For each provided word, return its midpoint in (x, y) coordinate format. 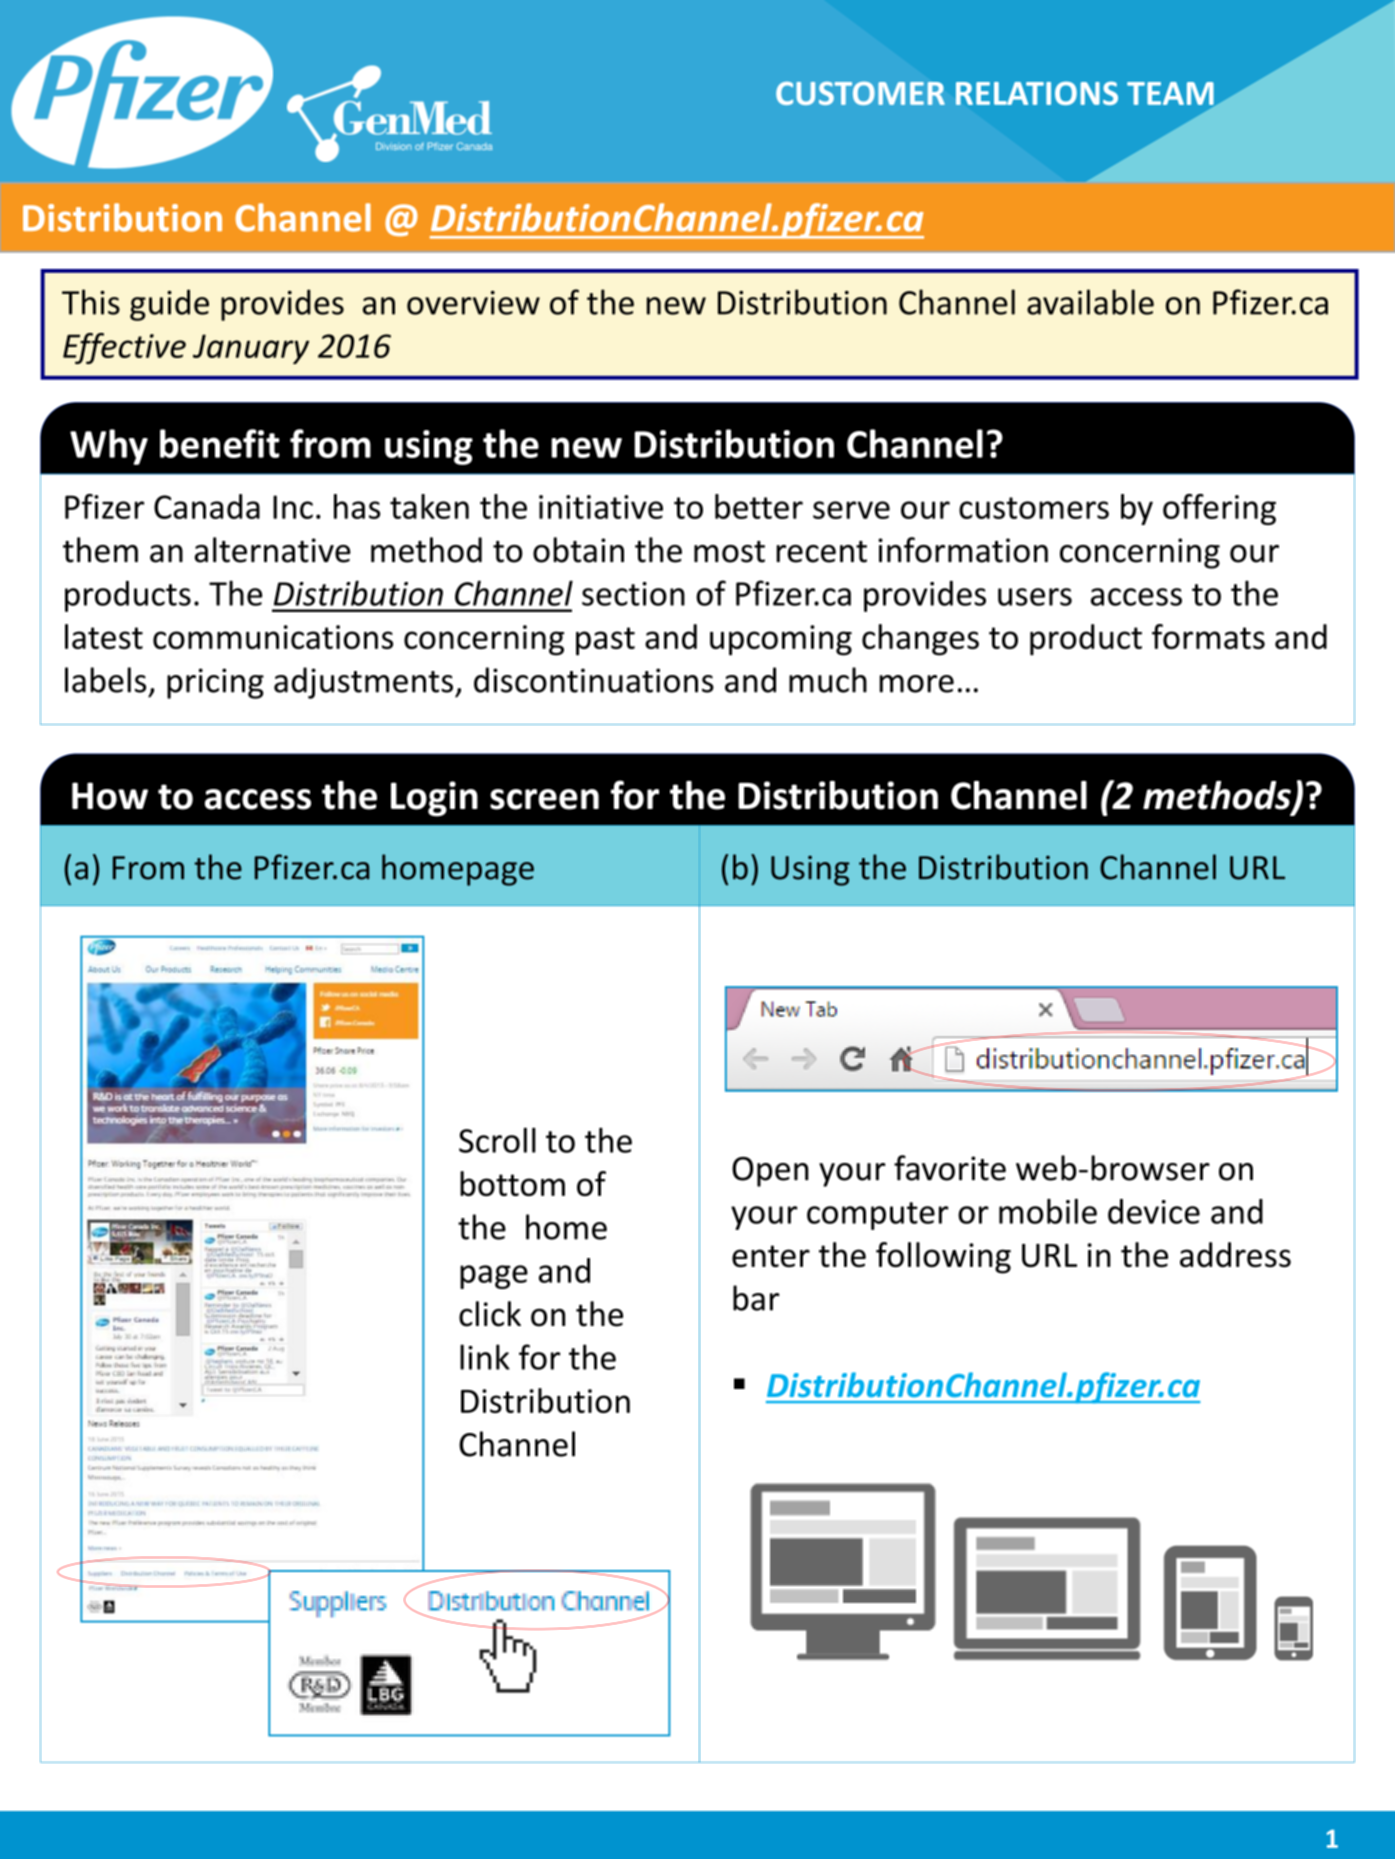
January (251, 349)
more (917, 684)
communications (273, 637)
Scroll (497, 1140)
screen (544, 799)
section (633, 594)
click (490, 1314)
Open (770, 1172)
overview (473, 303)
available (1090, 302)
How (110, 796)
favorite (950, 1168)
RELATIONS (1037, 93)
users (1035, 597)
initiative (601, 507)
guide (169, 305)
